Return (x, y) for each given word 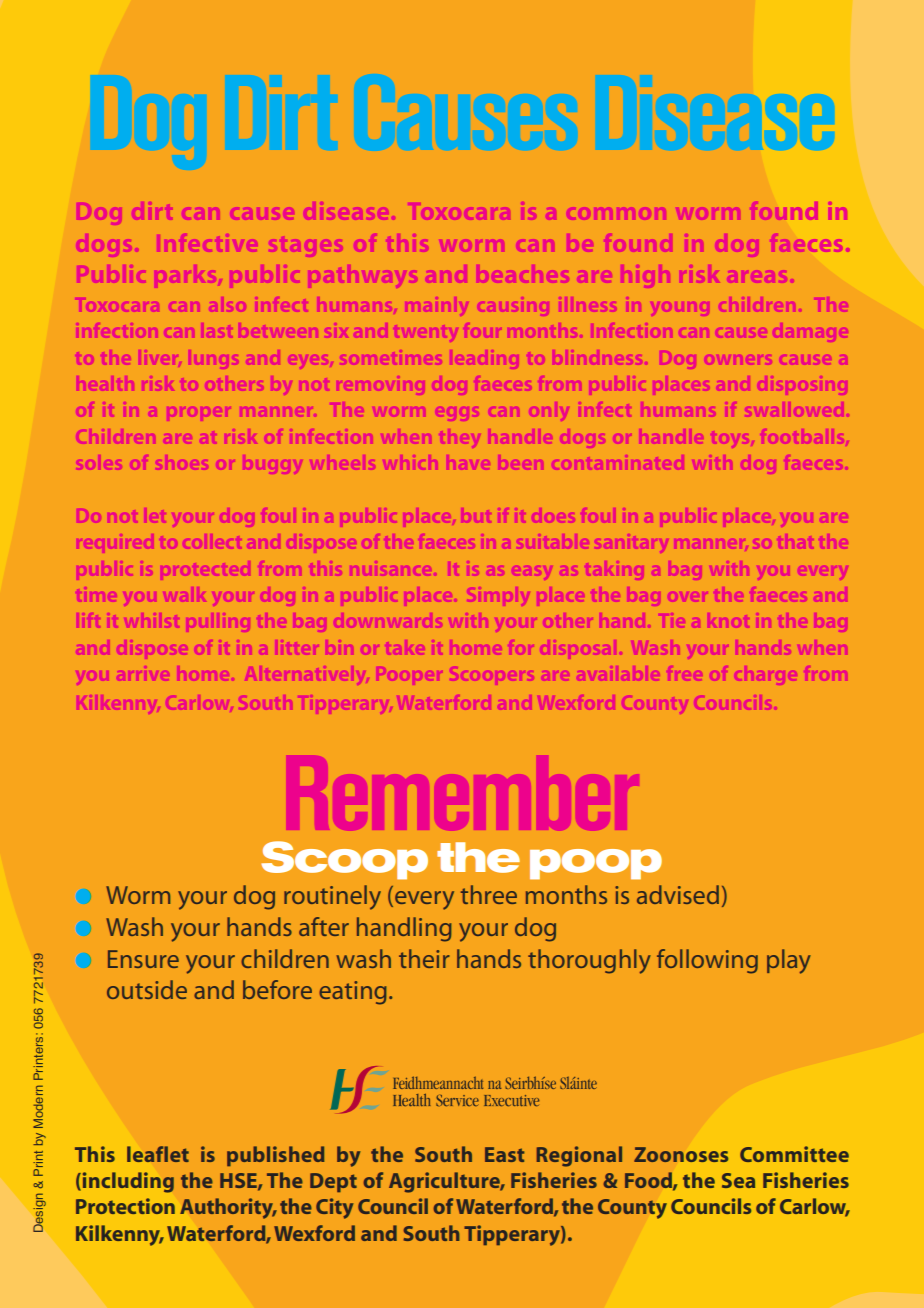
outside (147, 989)
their (424, 958)
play (789, 961)
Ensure (143, 959)
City (334, 1208)
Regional (579, 1156)
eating (353, 993)
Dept (333, 1182)
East (504, 1154)
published (275, 1156)
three (489, 894)
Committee (794, 1154)
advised (678, 894)
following (707, 961)
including (127, 1182)
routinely (332, 897)
